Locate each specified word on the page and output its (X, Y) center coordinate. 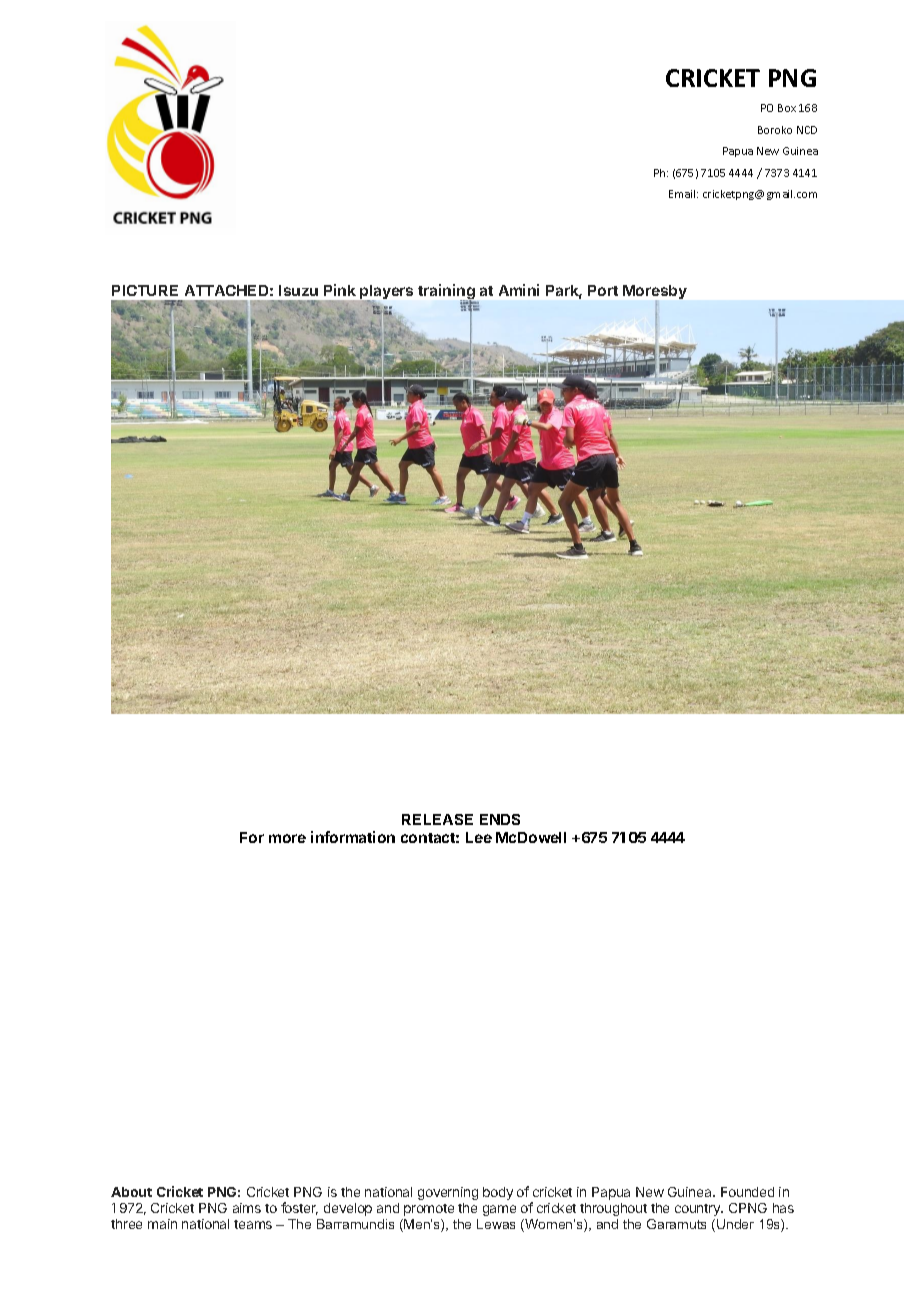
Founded (747, 1192)
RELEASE (437, 819)
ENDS (500, 819)
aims (247, 1208)
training (447, 293)
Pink (340, 290)
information (353, 837)
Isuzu (298, 290)
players (385, 294)
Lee (479, 837)
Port (603, 290)
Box (787, 108)
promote (429, 1210)
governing (448, 1193)
